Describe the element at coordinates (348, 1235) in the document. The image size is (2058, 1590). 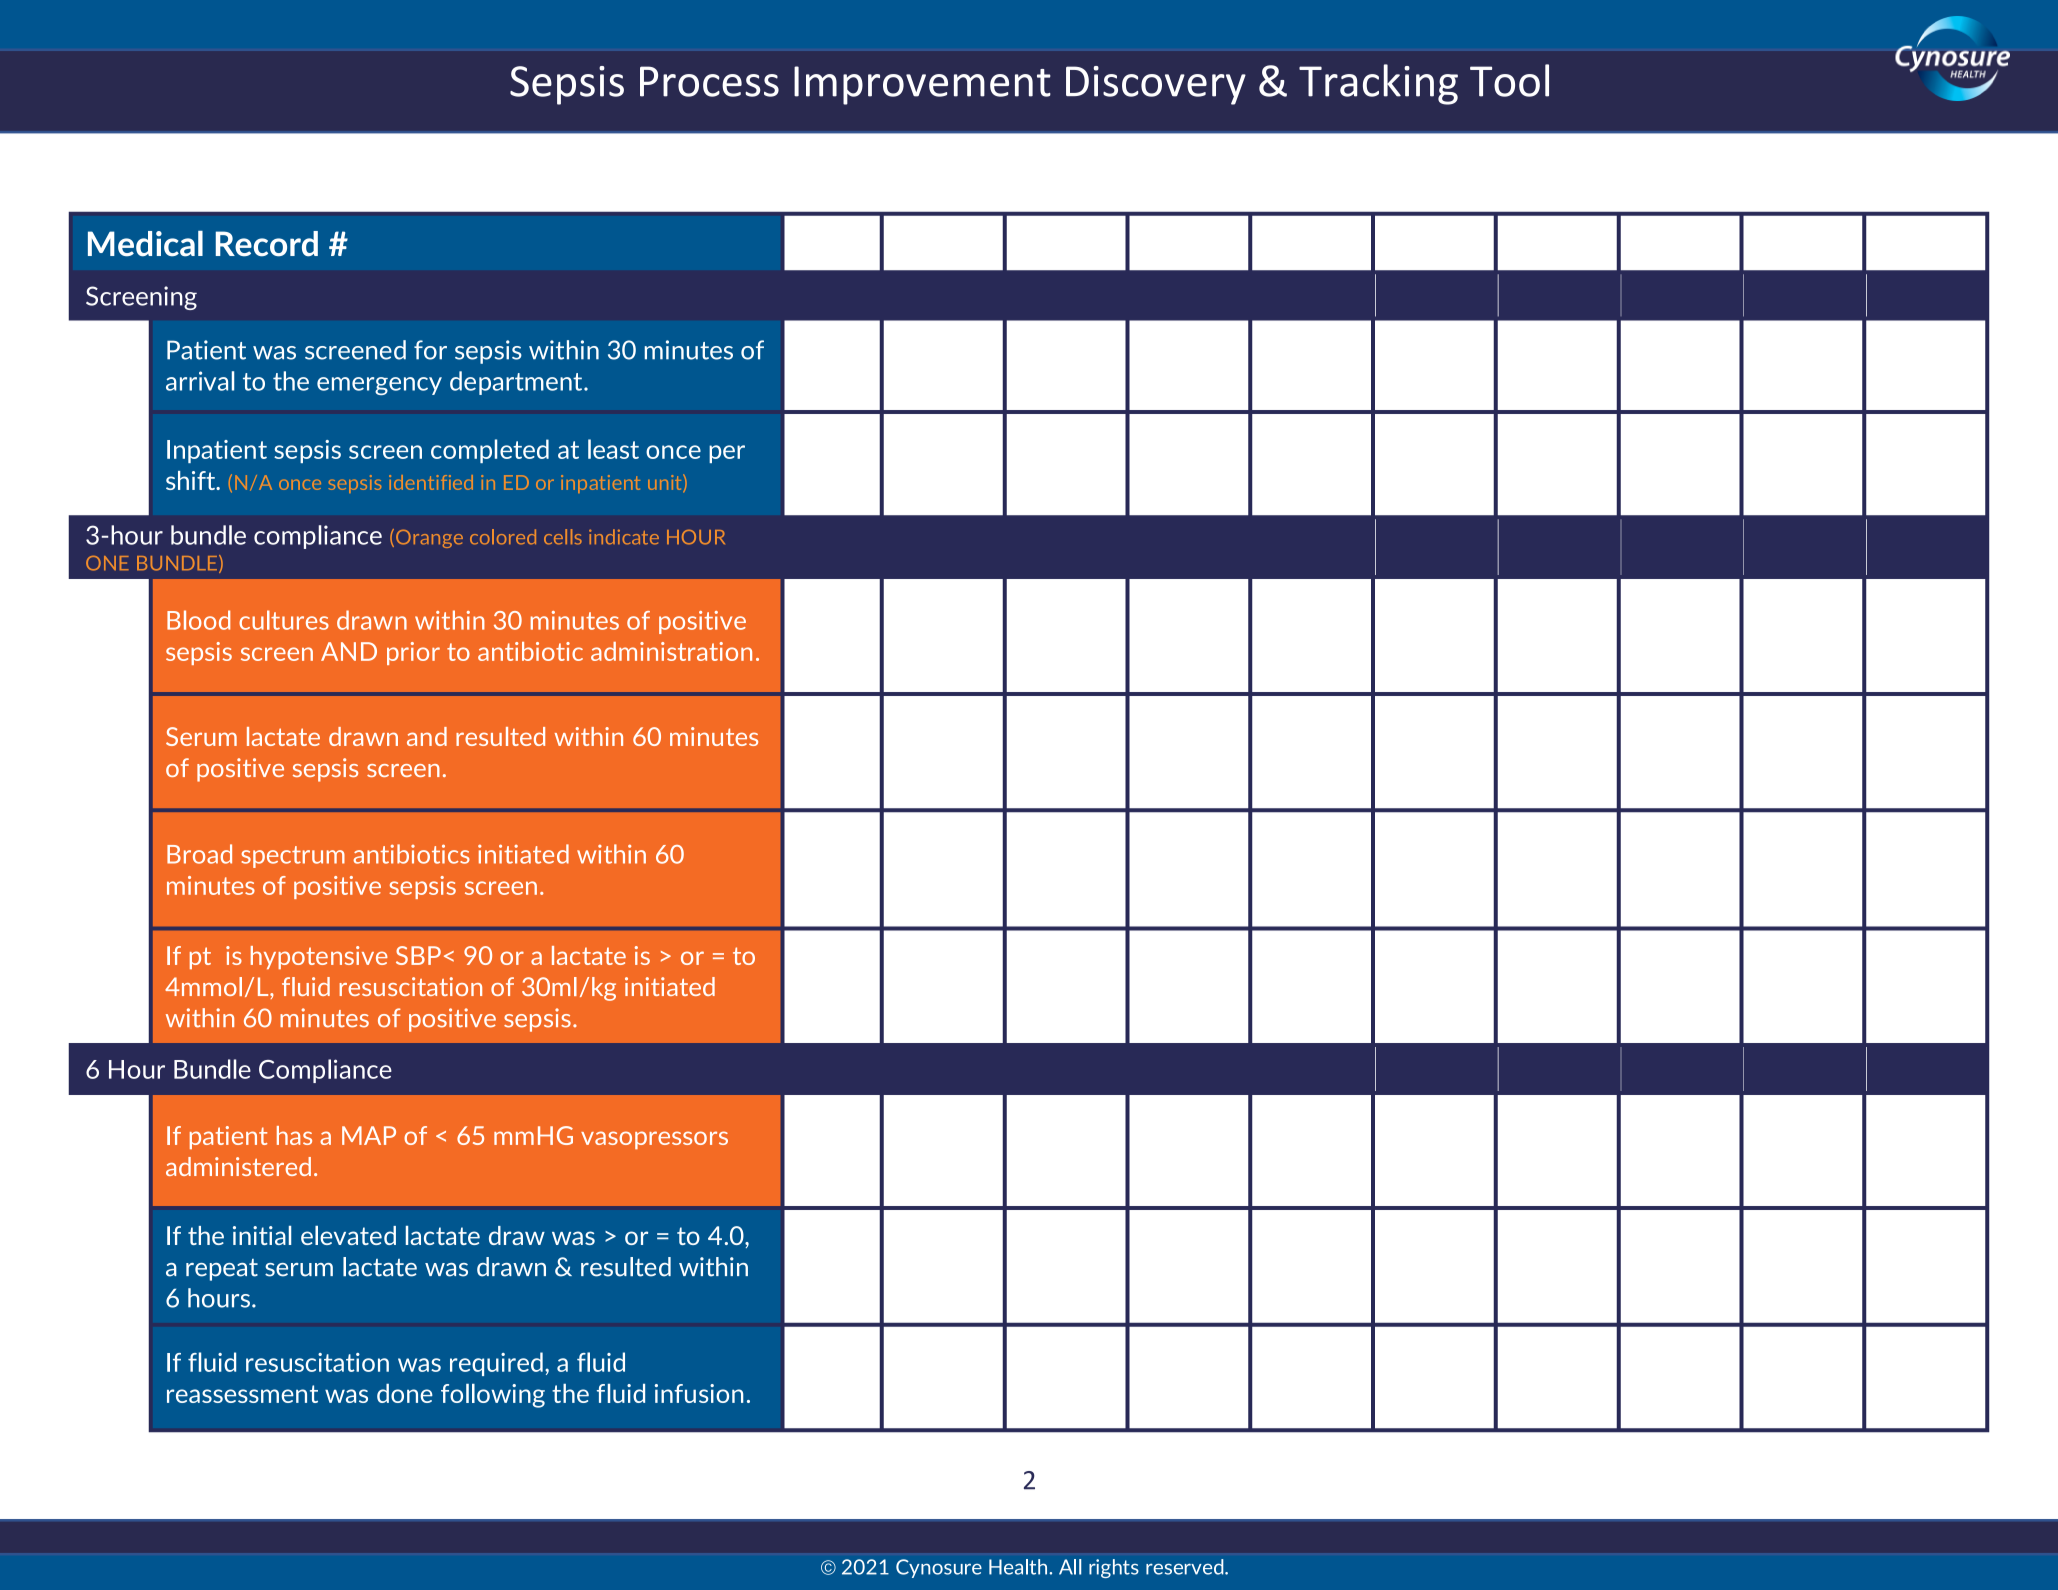
I see `elevated` at that location.
